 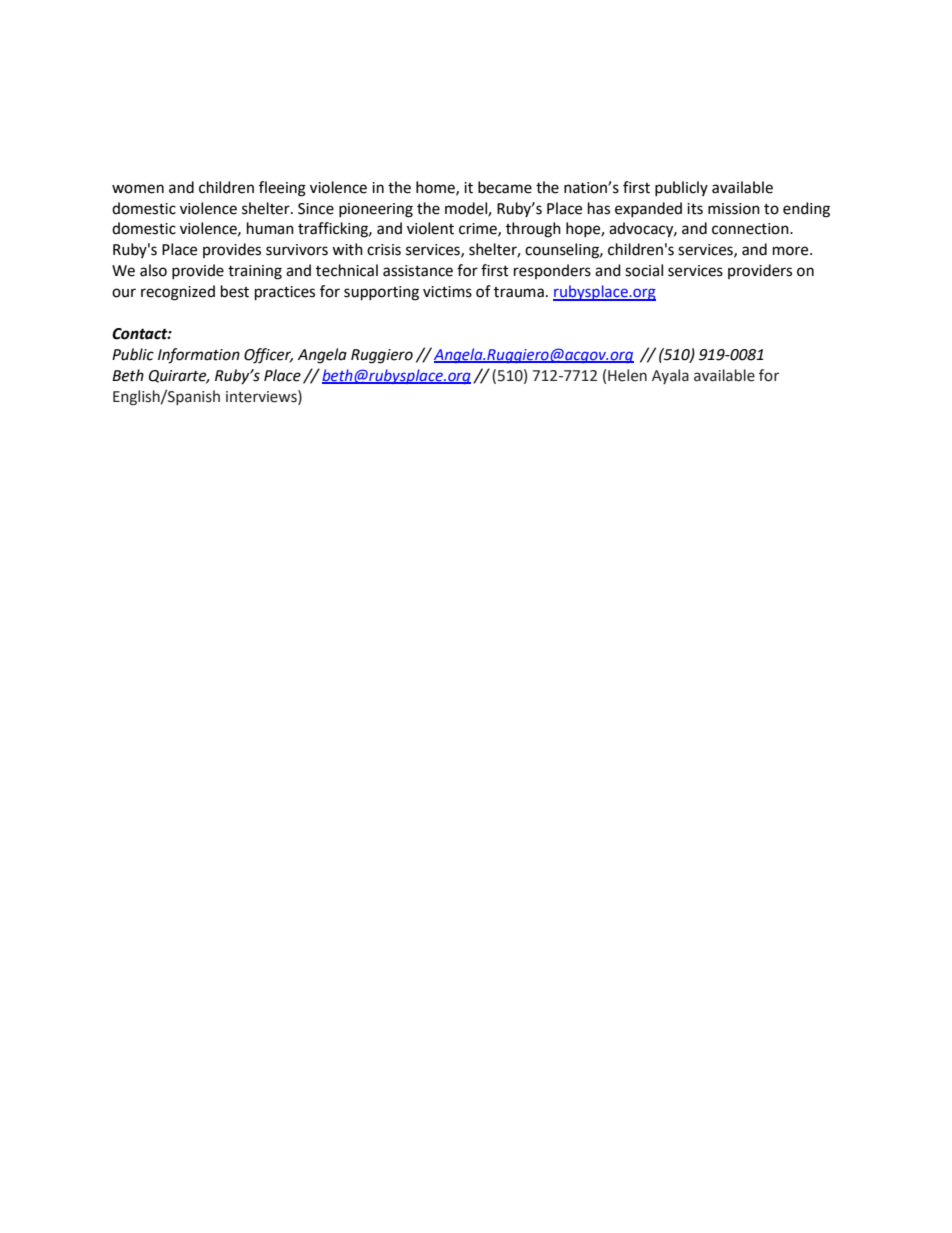 What do you see at coordinates (644, 270) in the screenshot?
I see `social` at bounding box center [644, 270].
